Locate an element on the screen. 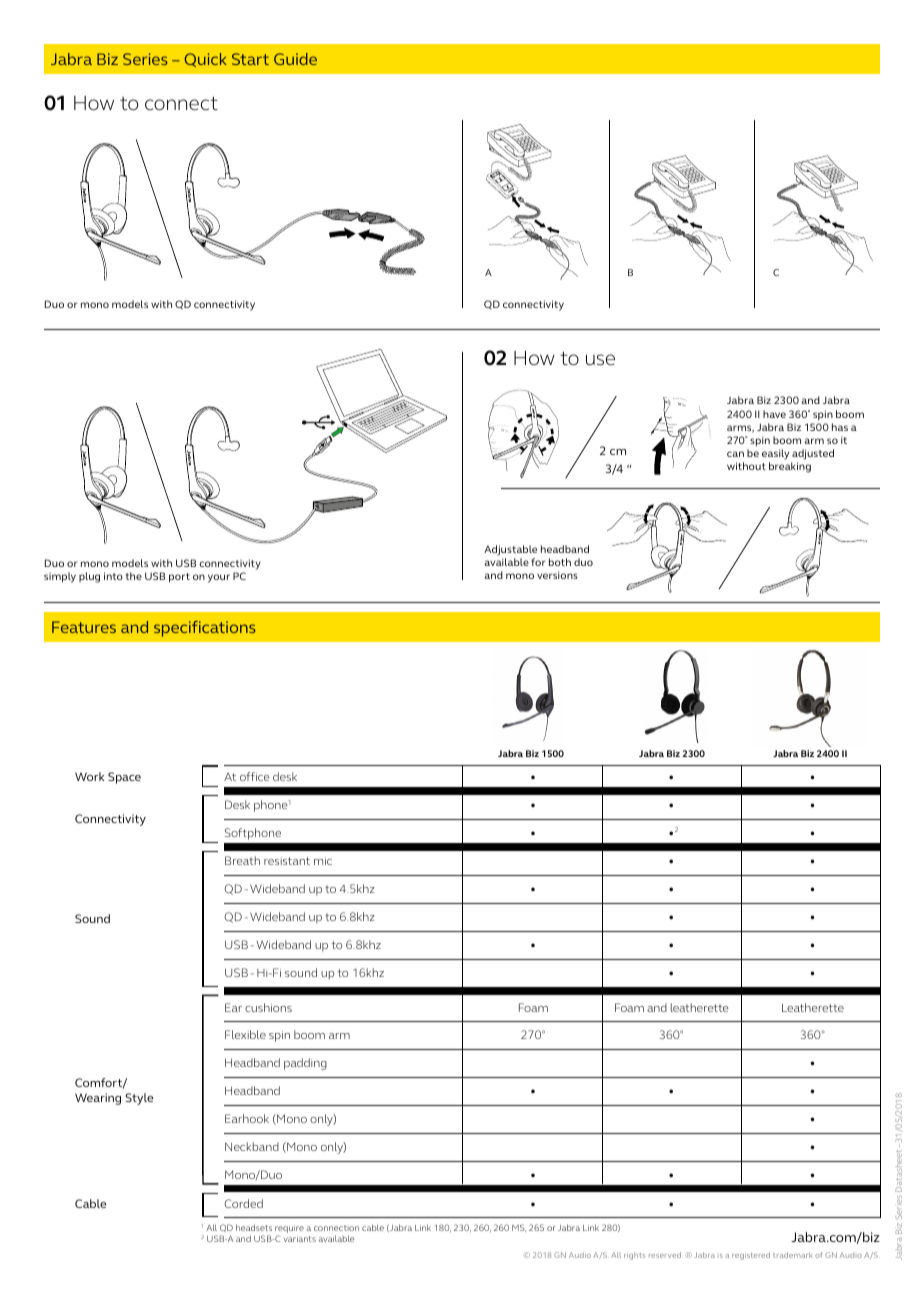  Corded is located at coordinates (243, 1203).
